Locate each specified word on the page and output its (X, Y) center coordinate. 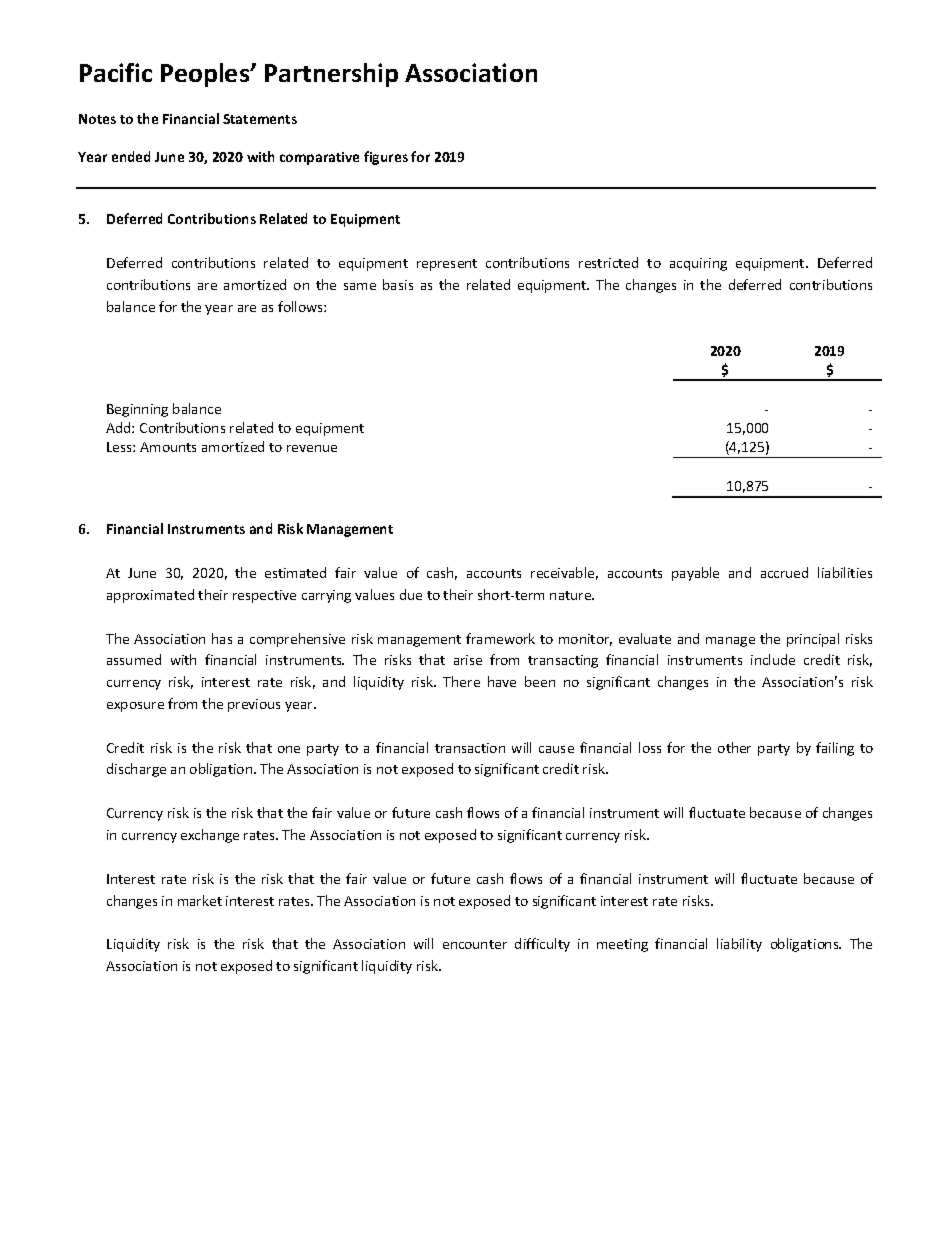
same (360, 286)
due (411, 594)
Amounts (168, 447)
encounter (475, 944)
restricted (608, 262)
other (734, 747)
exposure (135, 707)
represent (447, 265)
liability (739, 945)
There (461, 681)
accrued (784, 572)
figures (386, 158)
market (200, 900)
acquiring (698, 264)
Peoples (206, 75)
